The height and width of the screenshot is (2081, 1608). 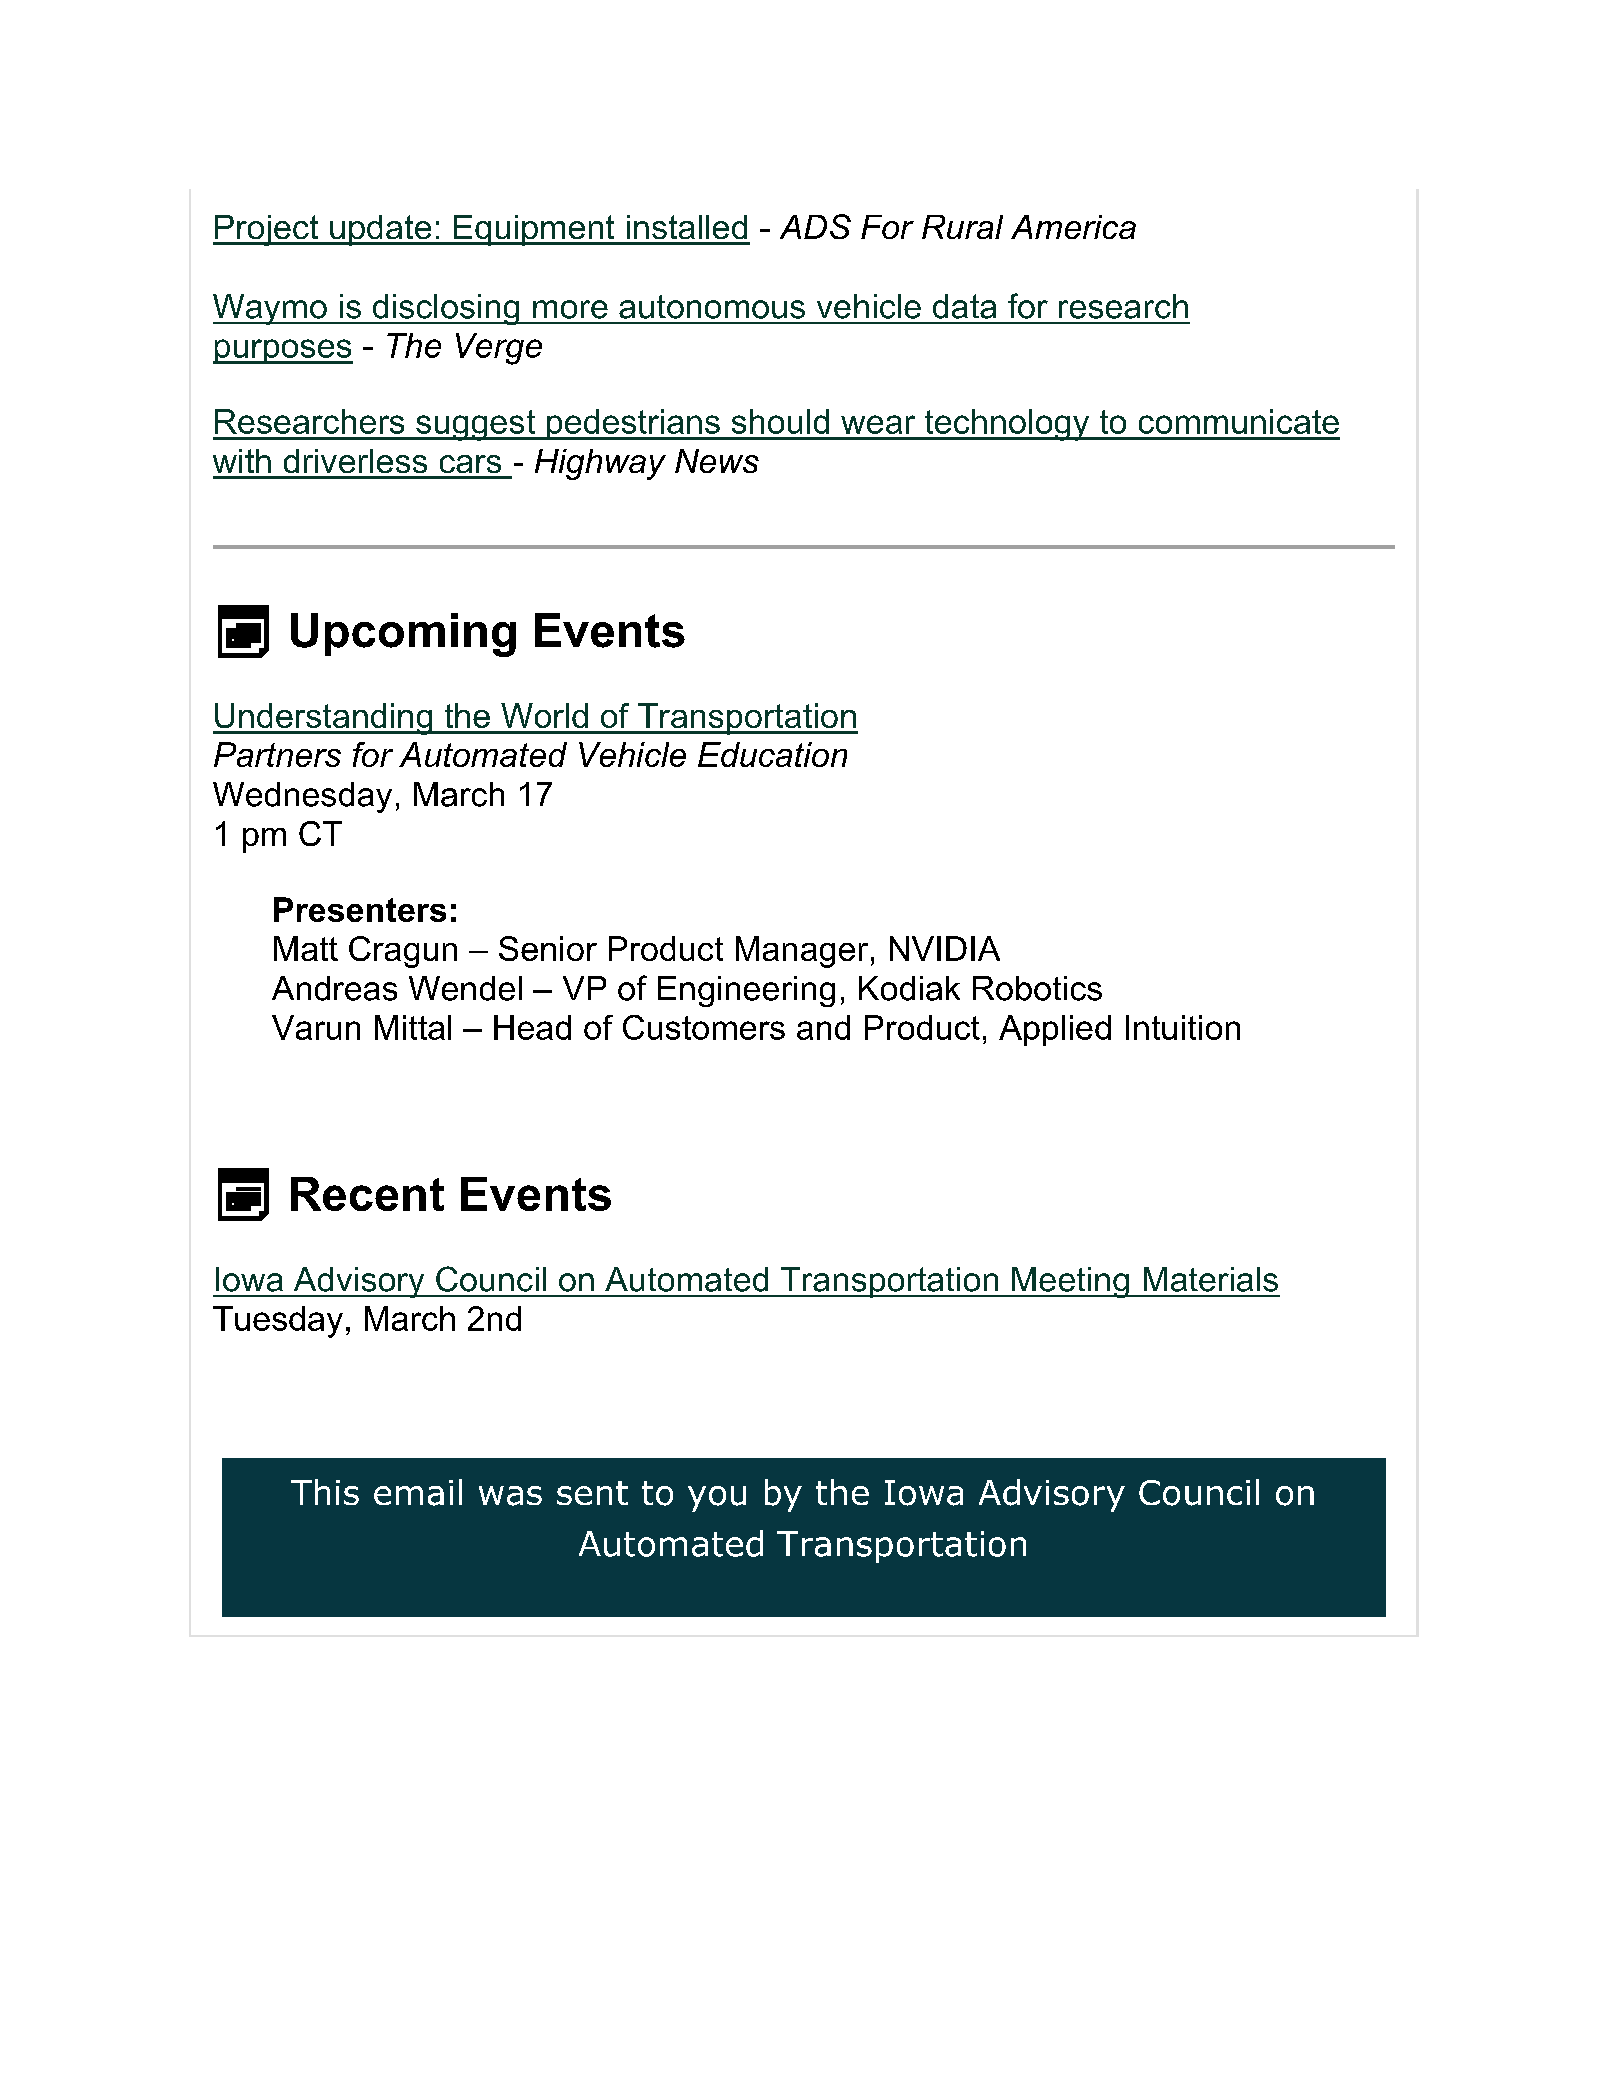 What do you see at coordinates (717, 1499) in the screenshot?
I see `you` at bounding box center [717, 1499].
